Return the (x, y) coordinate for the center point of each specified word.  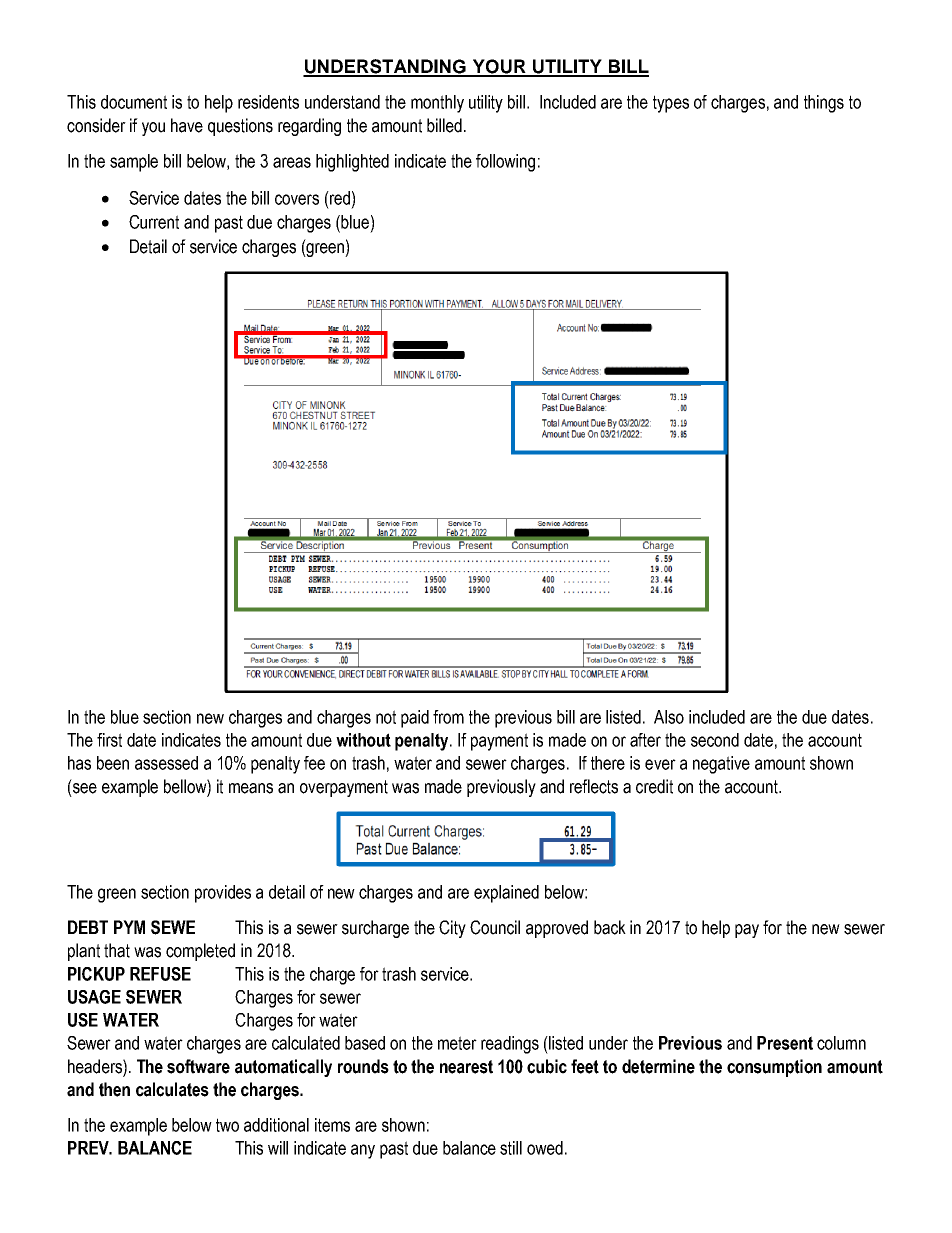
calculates (172, 1089)
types (671, 104)
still (511, 1148)
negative (721, 765)
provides (223, 894)
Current (154, 222)
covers (297, 199)
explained (506, 894)
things (824, 104)
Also (669, 717)
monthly (437, 104)
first (109, 740)
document (134, 102)
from (448, 717)
